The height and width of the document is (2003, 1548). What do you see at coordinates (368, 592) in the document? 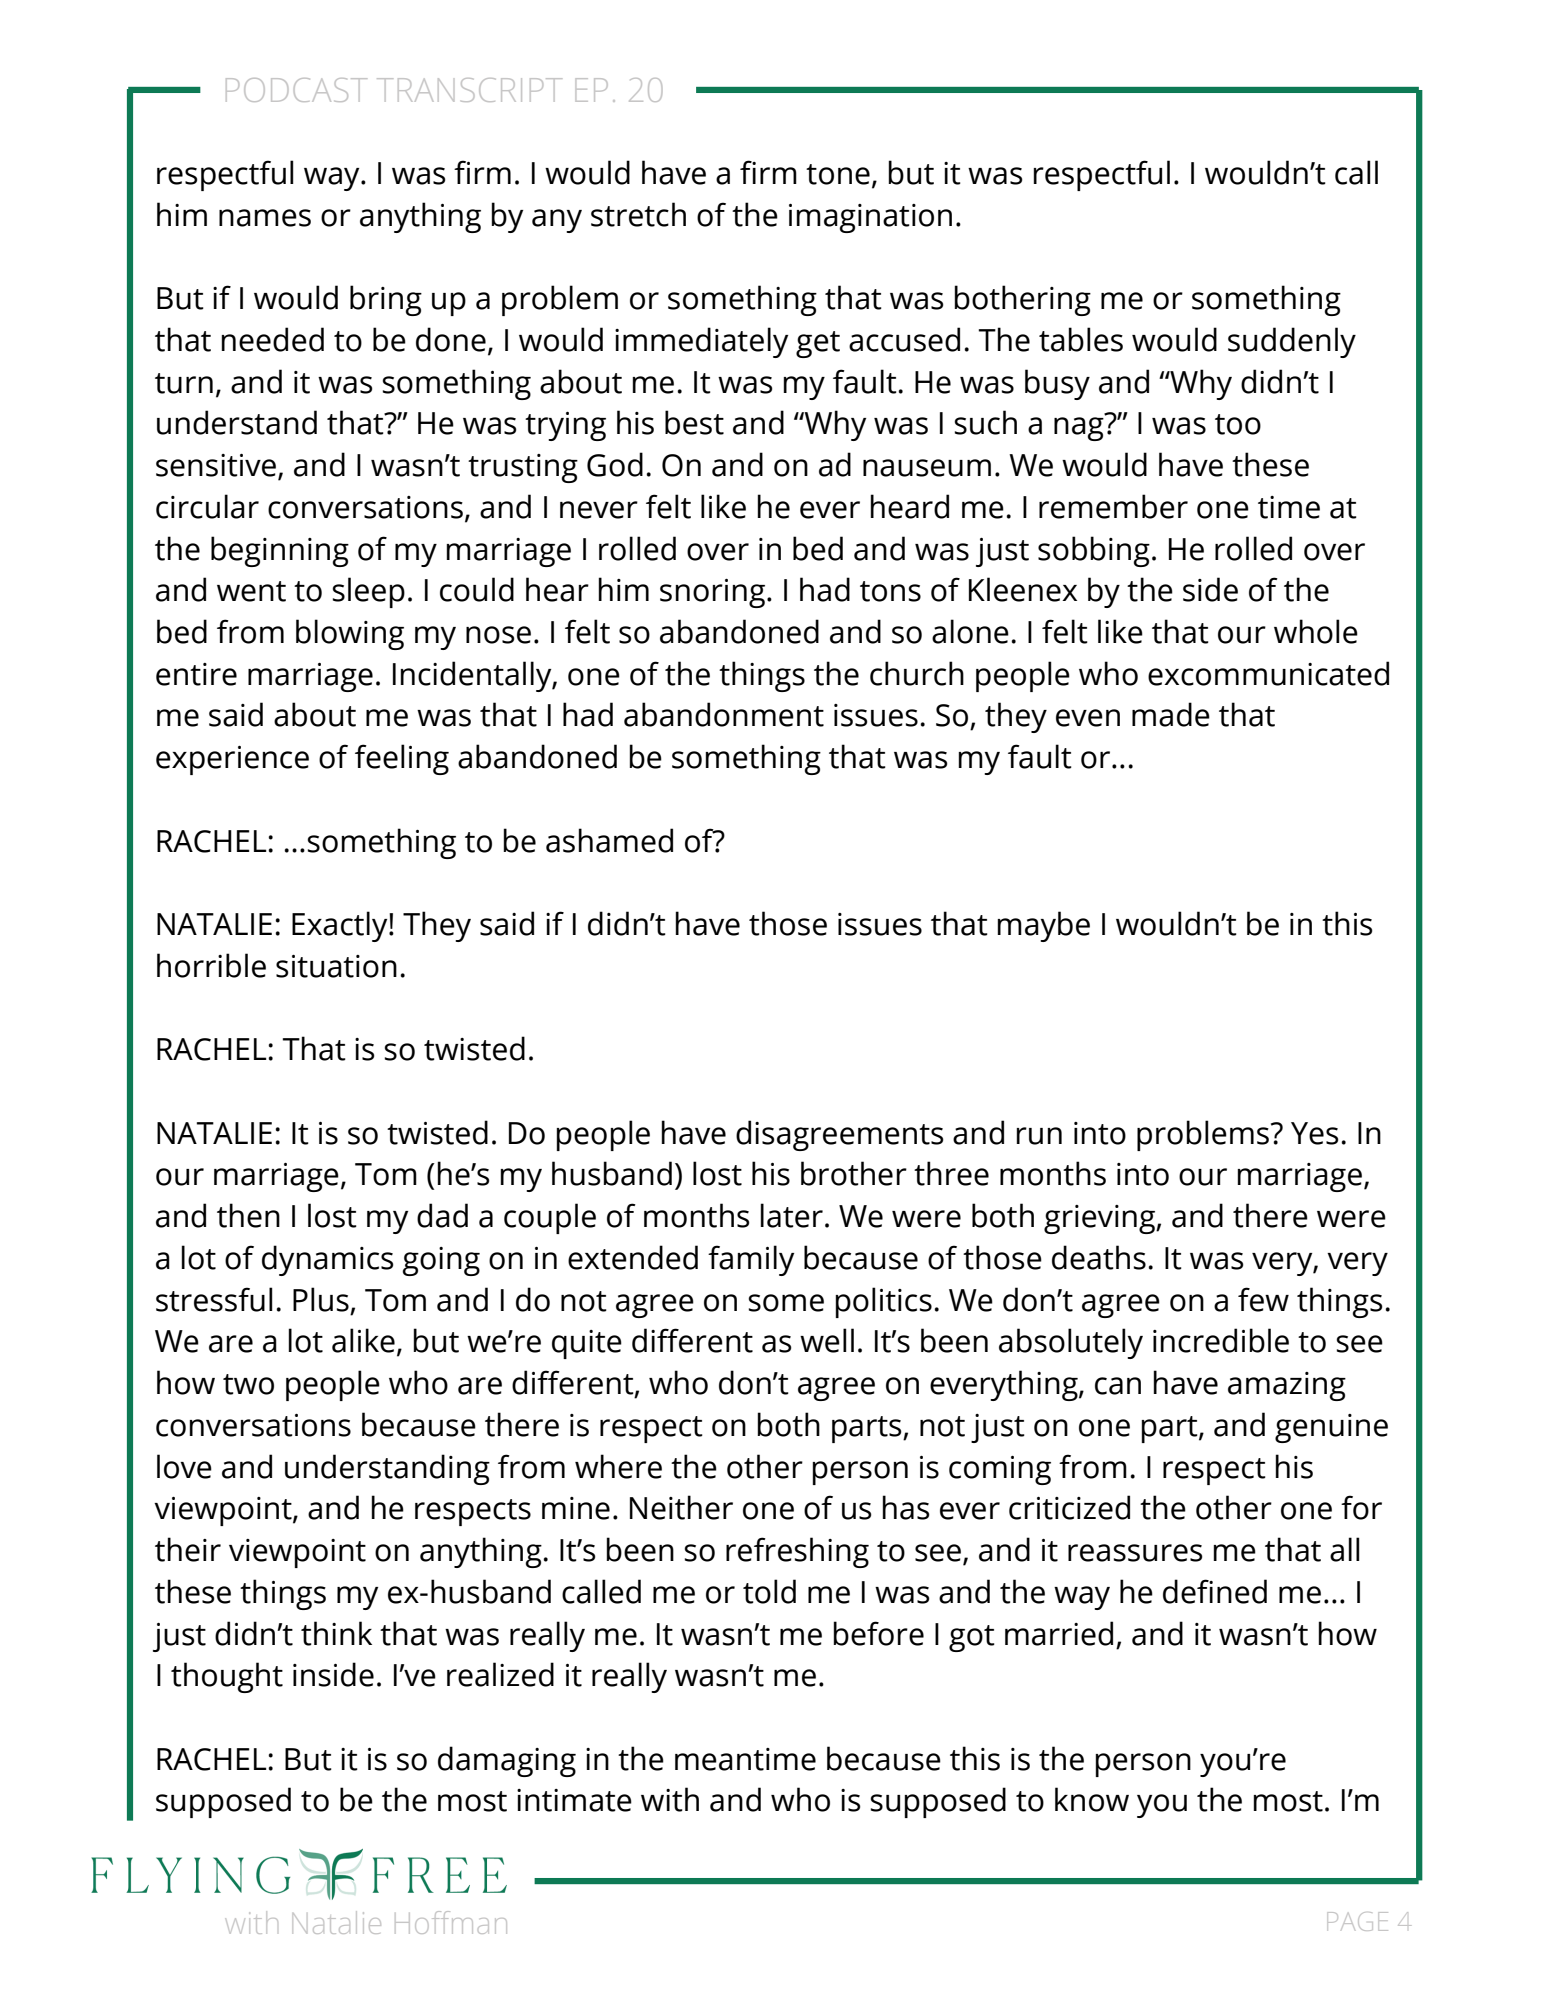
I see `sleep` at bounding box center [368, 592].
